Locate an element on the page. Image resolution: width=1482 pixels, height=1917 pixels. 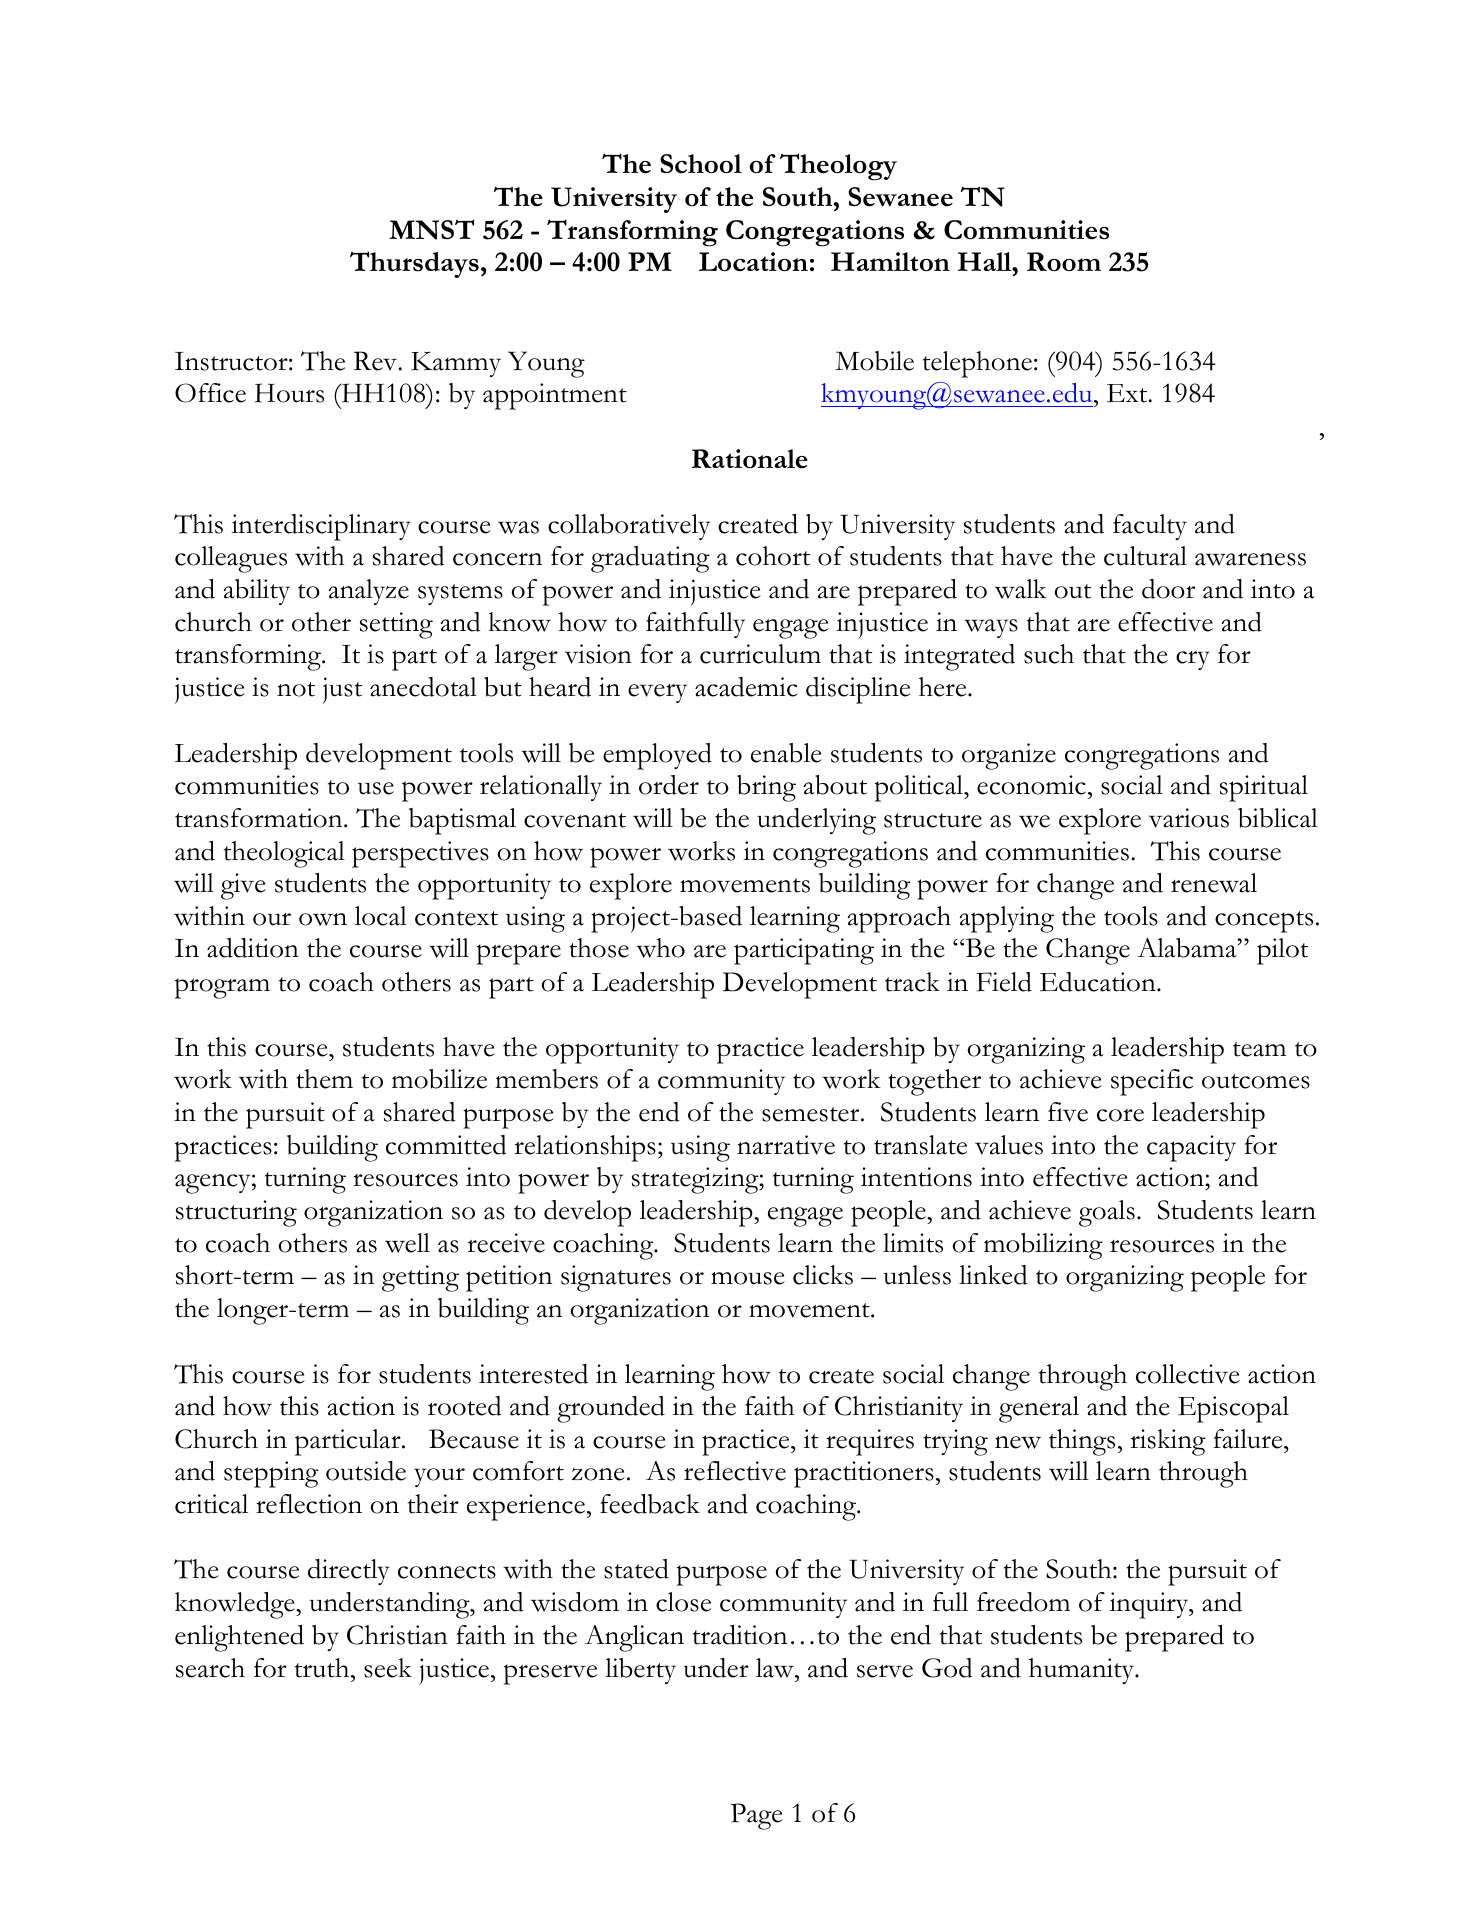
mouse is located at coordinates (748, 1278).
